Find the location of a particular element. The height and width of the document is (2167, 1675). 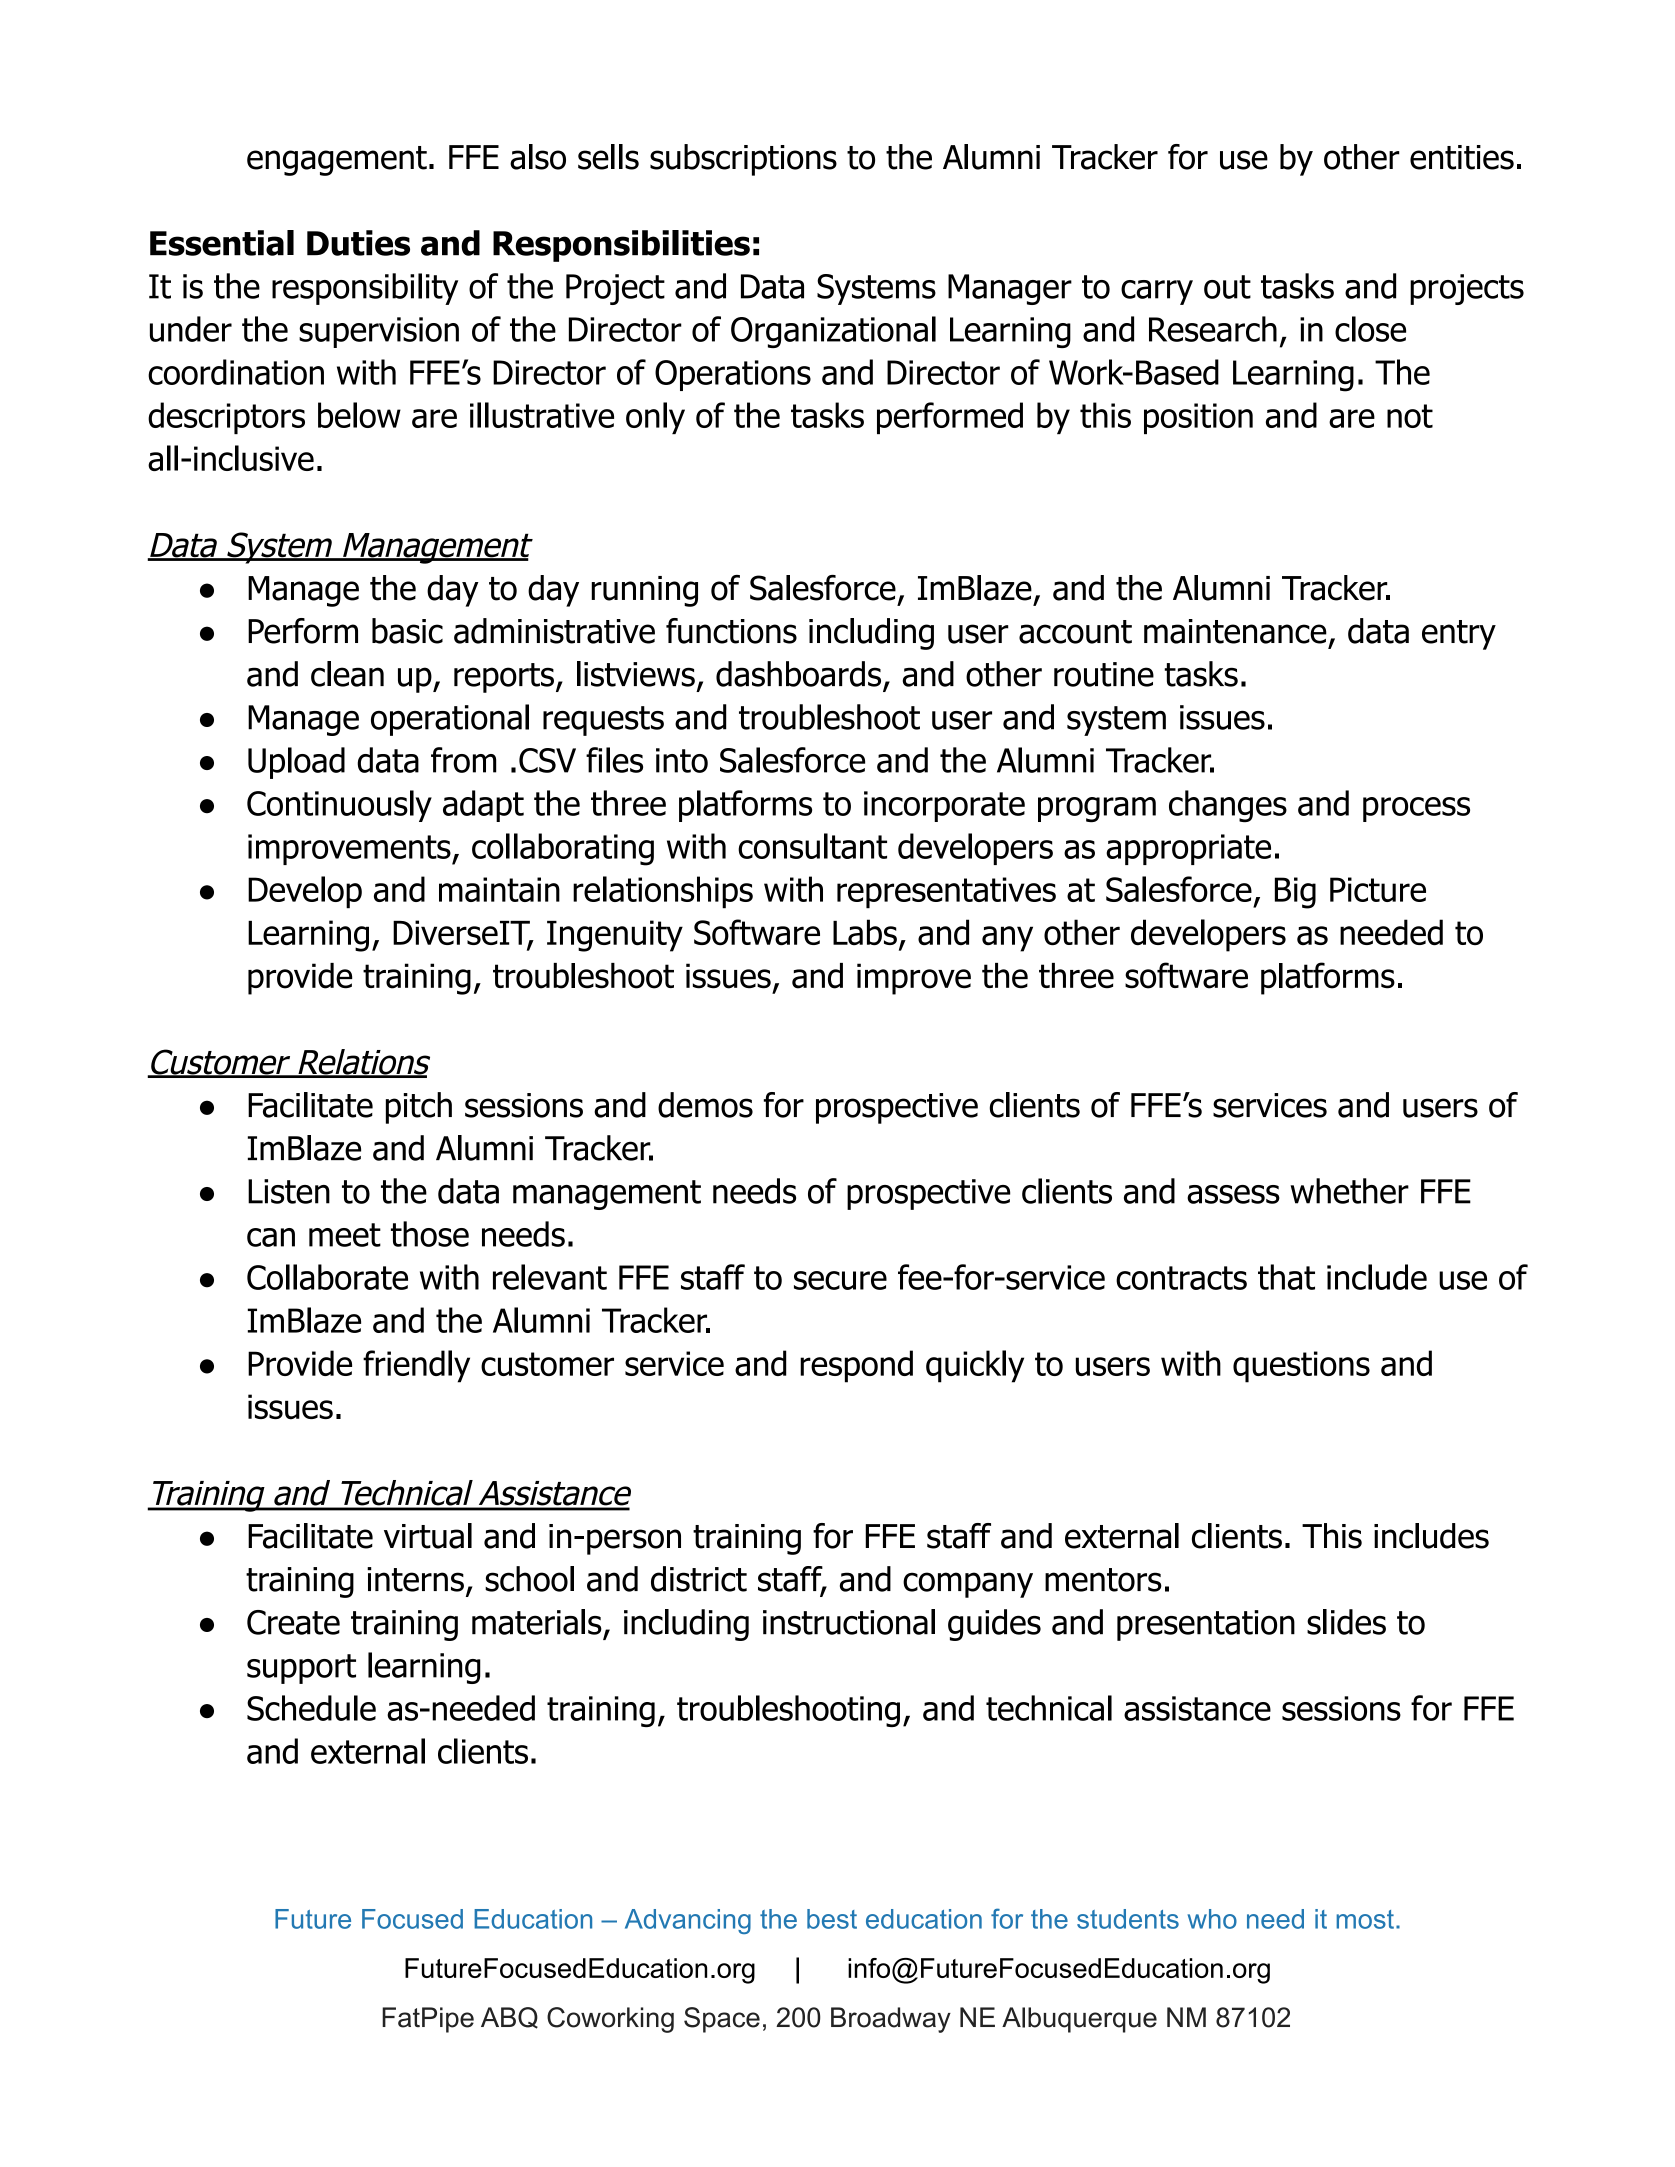

Advancing is located at coordinates (688, 1921).
